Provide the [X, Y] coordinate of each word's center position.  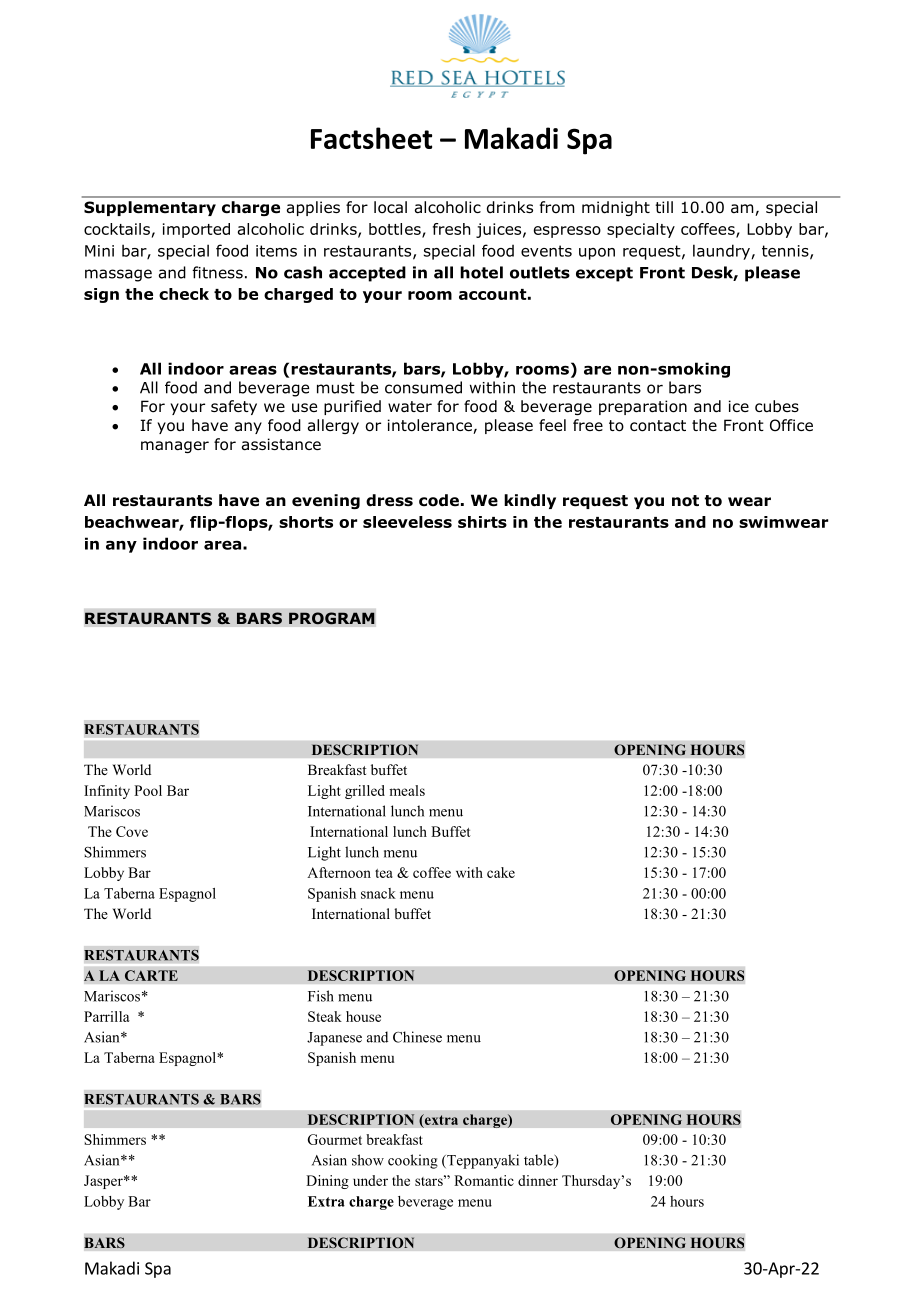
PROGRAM [332, 618]
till [664, 207]
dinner [538, 1180]
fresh [451, 229]
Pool [148, 790]
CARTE [151, 975]
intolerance [431, 426]
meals [407, 790]
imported [196, 230]
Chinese [417, 1037]
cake [501, 872]
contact [658, 426]
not [685, 501]
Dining [327, 1182]
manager [175, 447]
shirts [482, 522]
